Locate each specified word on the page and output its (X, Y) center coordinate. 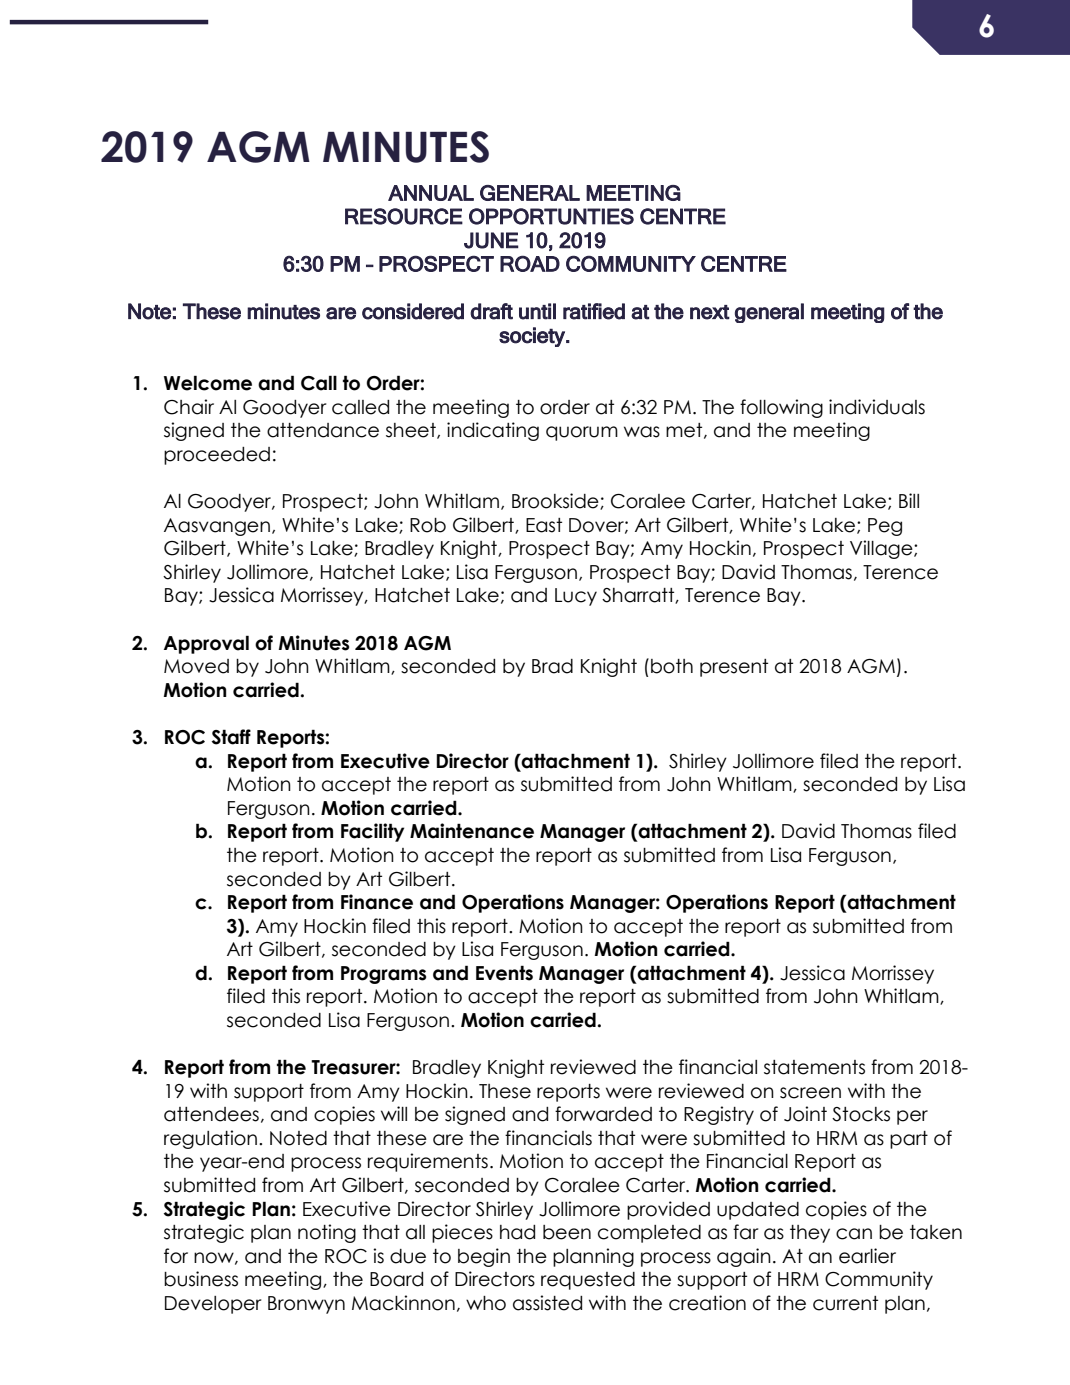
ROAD (530, 263)
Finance (377, 902)
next (710, 312)
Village (882, 549)
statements (814, 1067)
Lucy (576, 597)
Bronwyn (306, 1305)
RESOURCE (404, 216)
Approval (206, 644)
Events (504, 973)
